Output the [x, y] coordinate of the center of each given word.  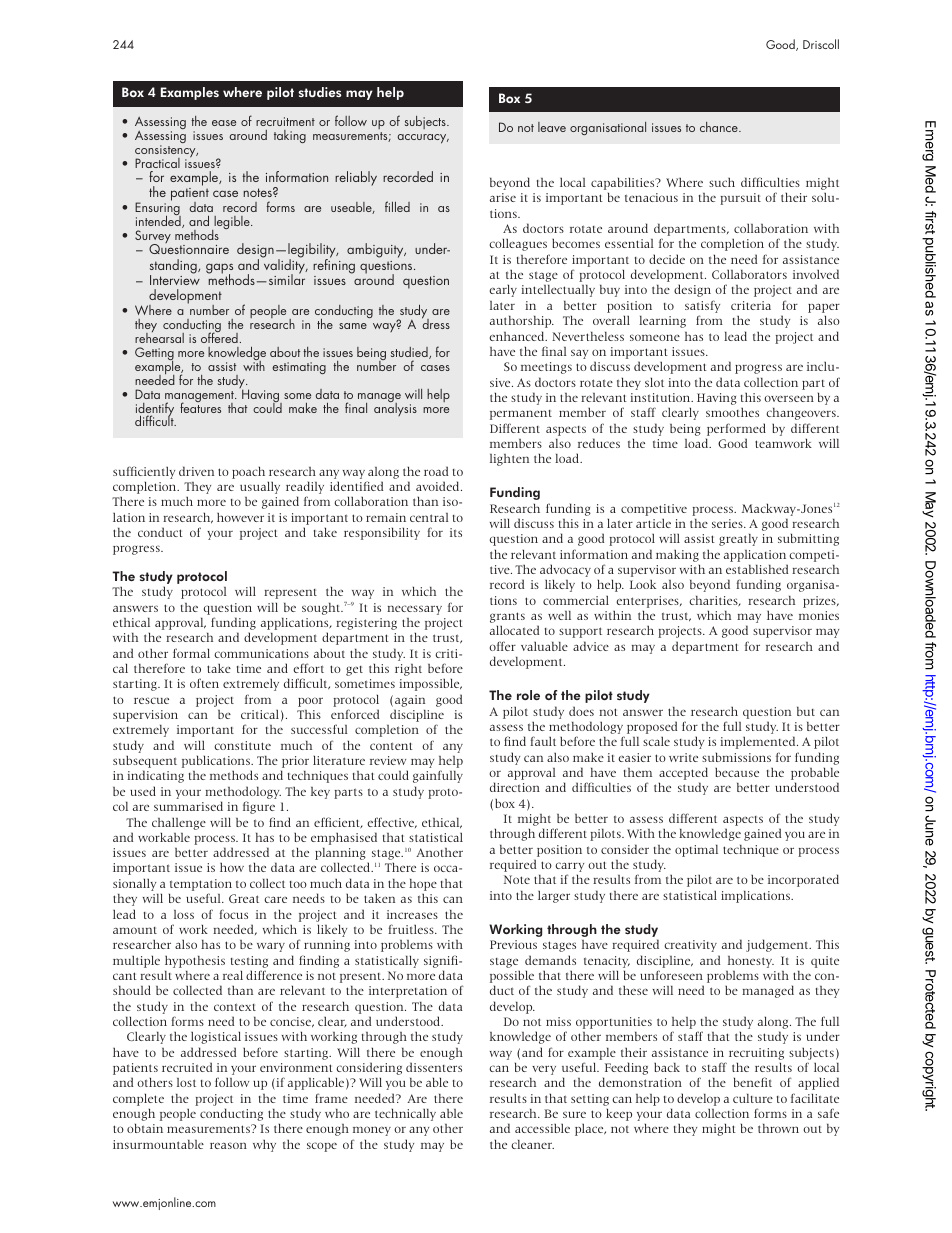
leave [552, 127]
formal [191, 653]
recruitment [285, 121]
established [757, 569]
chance [720, 127]
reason [228, 1145]
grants [507, 619]
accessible [542, 1128]
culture [753, 1098]
